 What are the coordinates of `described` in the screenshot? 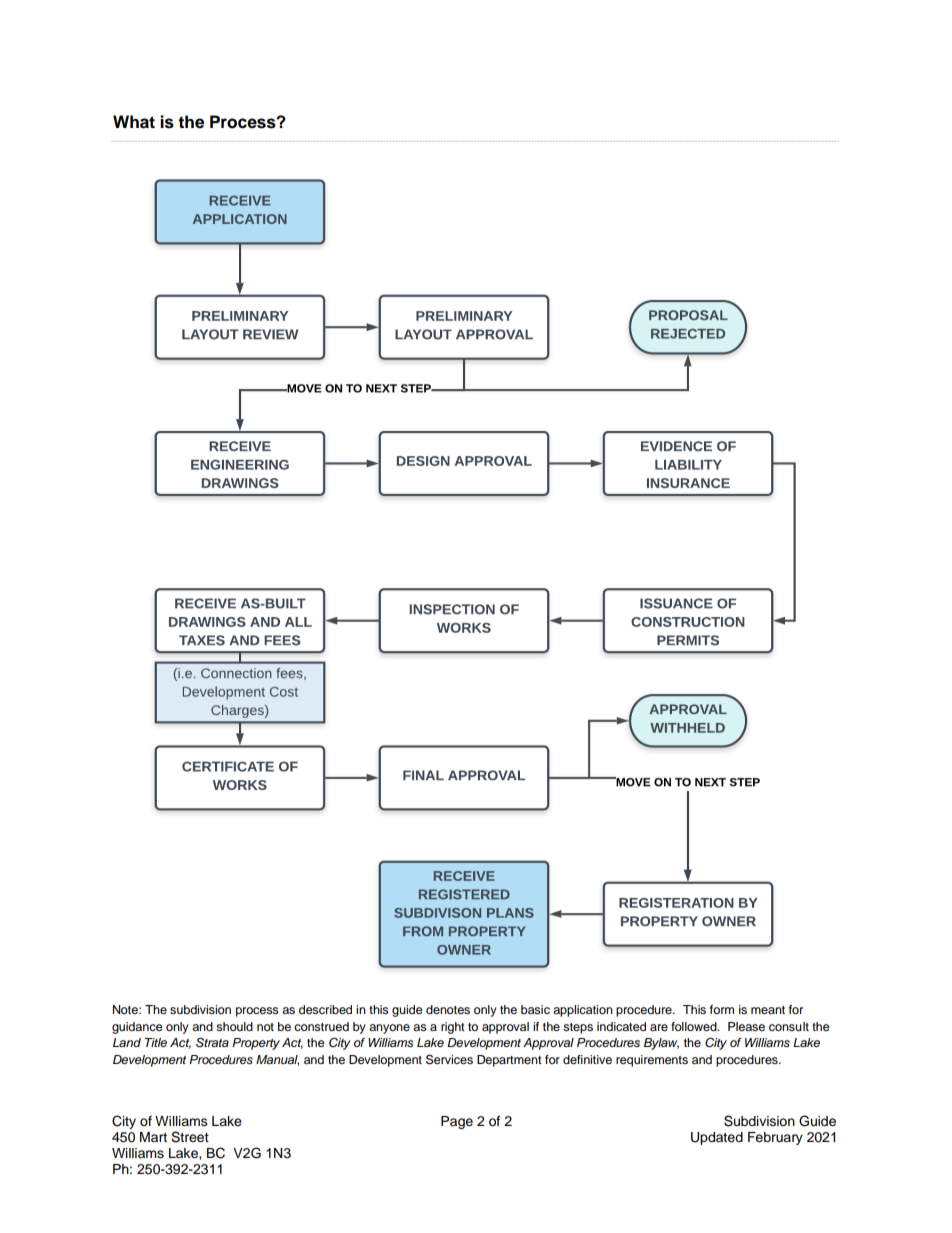 It's located at (325, 1009).
